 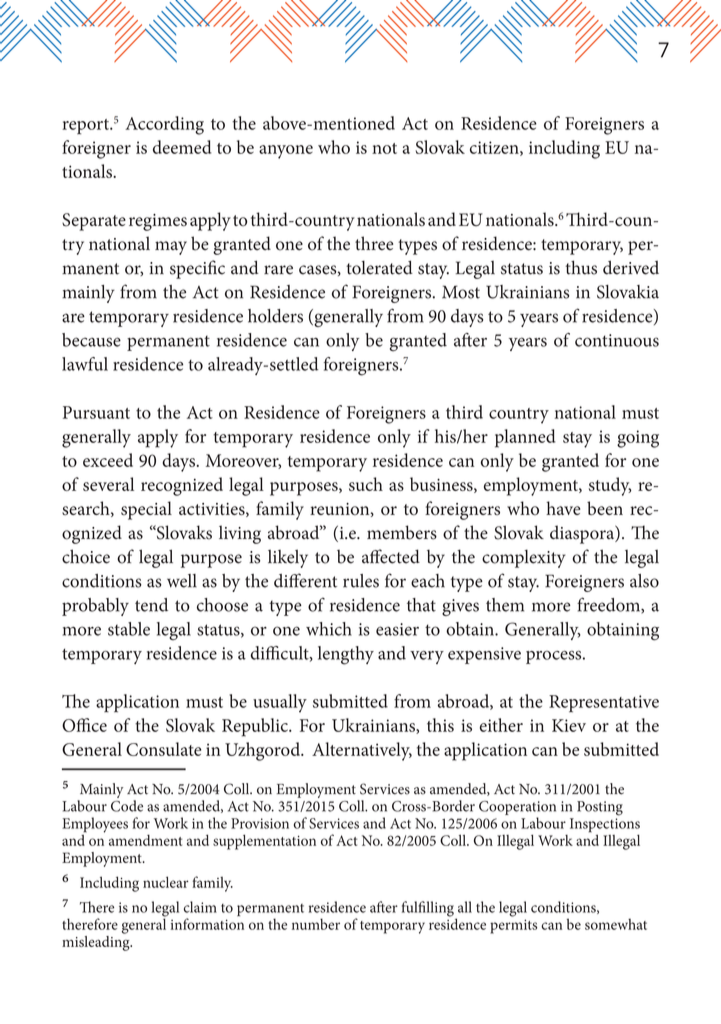 What do you see at coordinates (182, 581) in the image?
I see `well` at bounding box center [182, 581].
